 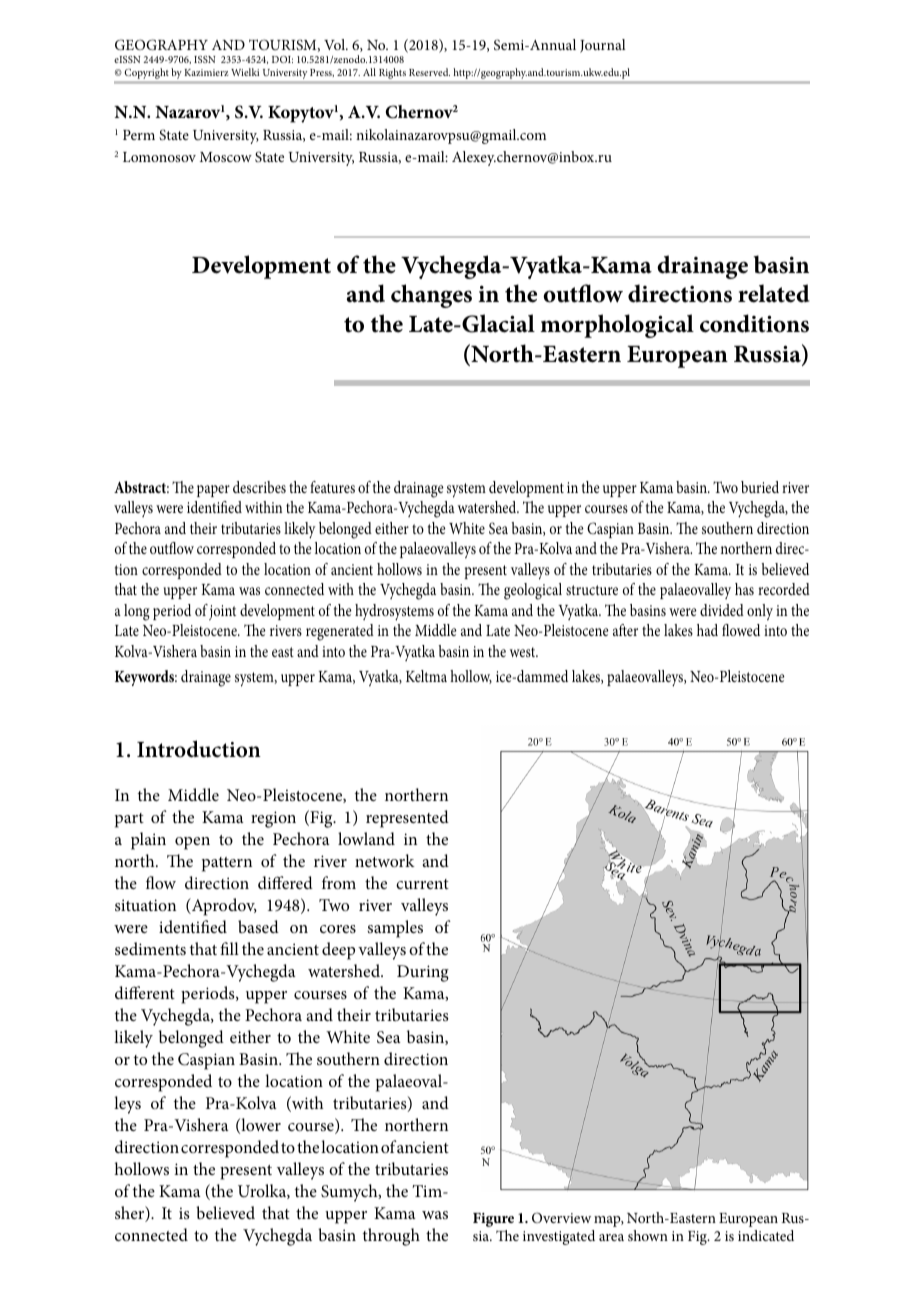 I want to click on features, so click(x=332, y=487).
